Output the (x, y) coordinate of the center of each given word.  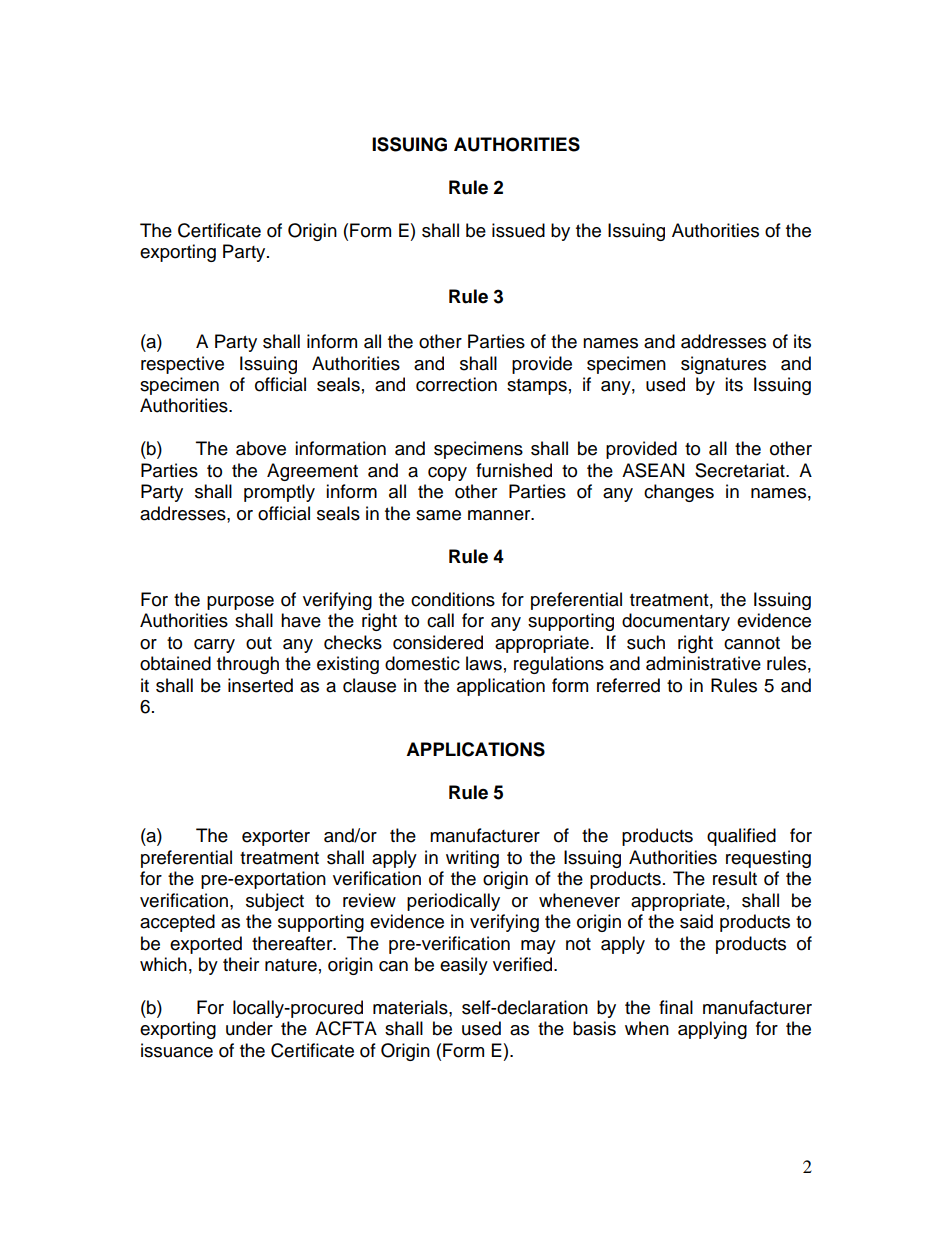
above (261, 448)
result (735, 878)
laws (484, 663)
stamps (537, 387)
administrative (703, 663)
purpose (240, 603)
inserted (260, 685)
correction (456, 384)
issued (518, 230)
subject (275, 902)
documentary (676, 622)
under (249, 1028)
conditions (453, 599)
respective (182, 365)
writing (472, 859)
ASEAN (653, 470)
